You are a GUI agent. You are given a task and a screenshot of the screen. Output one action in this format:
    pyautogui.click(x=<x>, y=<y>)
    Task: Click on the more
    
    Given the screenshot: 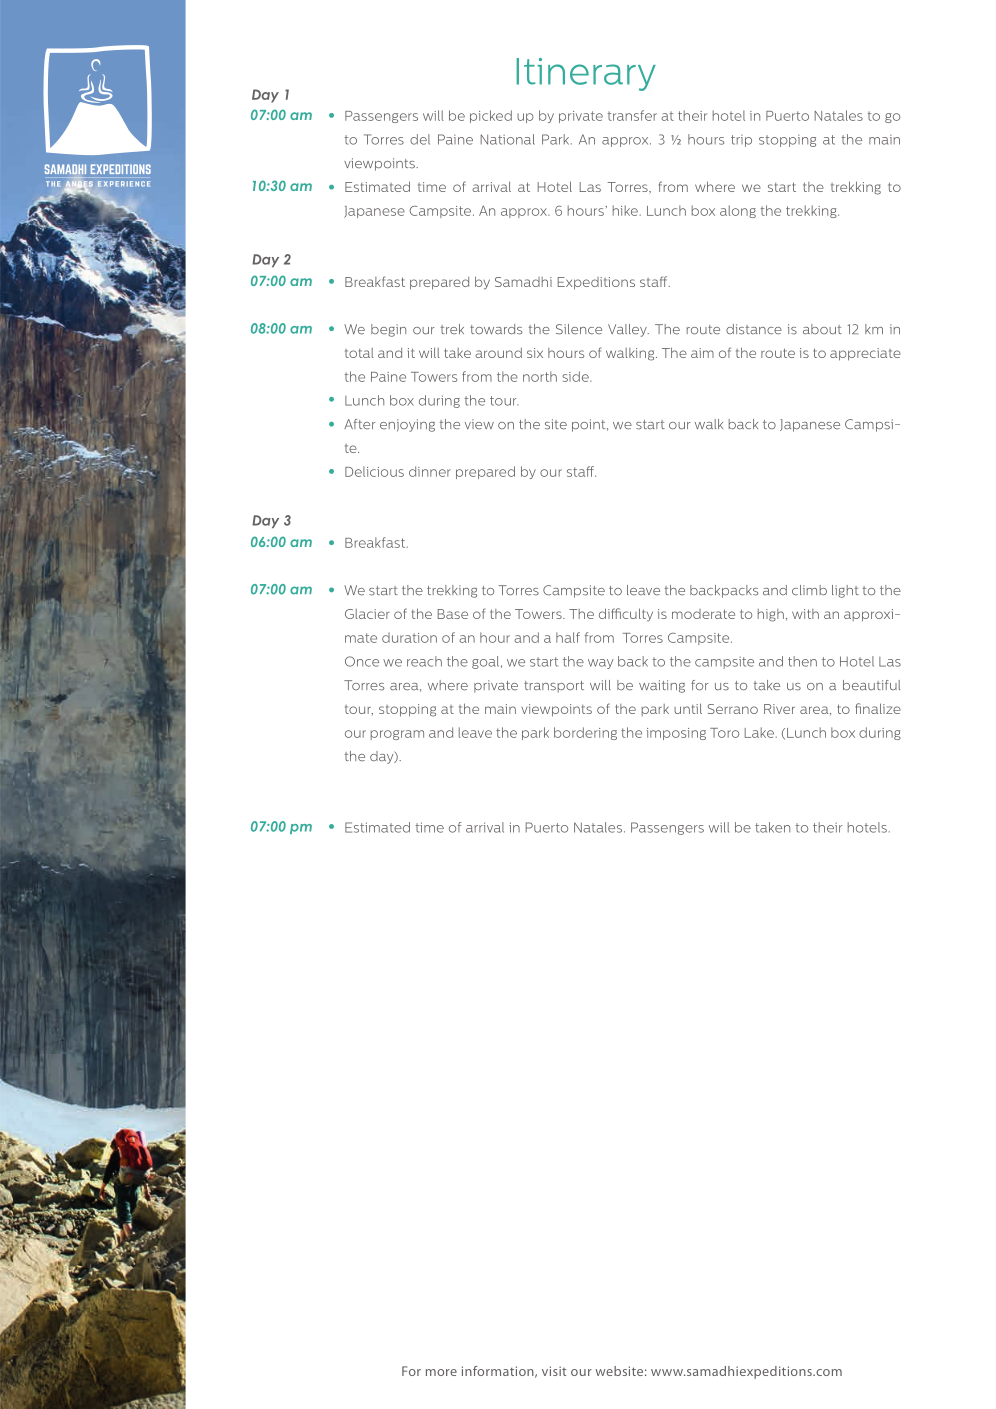 What is the action you would take?
    pyautogui.click(x=441, y=1372)
